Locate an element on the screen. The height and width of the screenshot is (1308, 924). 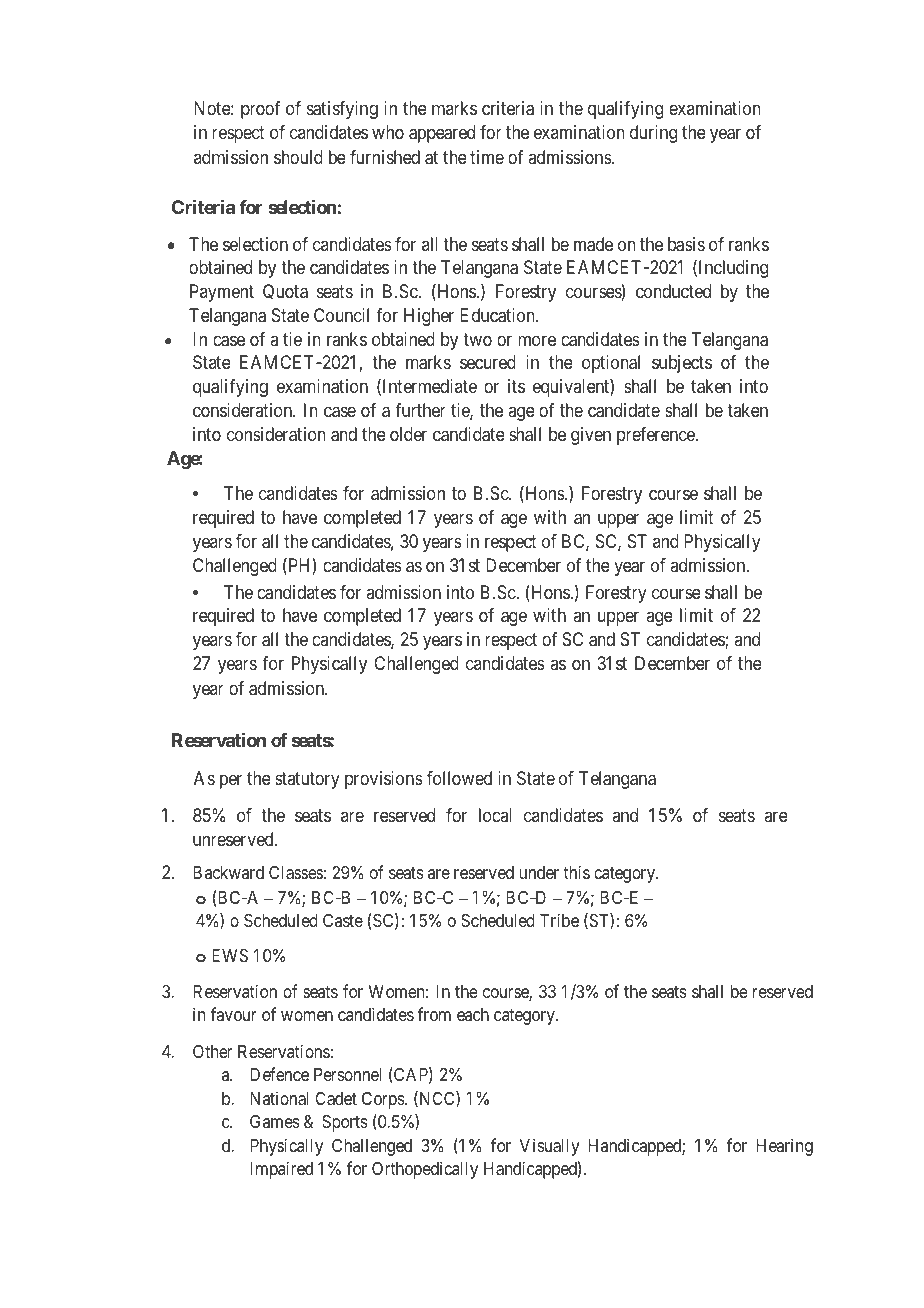
should is located at coordinates (298, 157).
